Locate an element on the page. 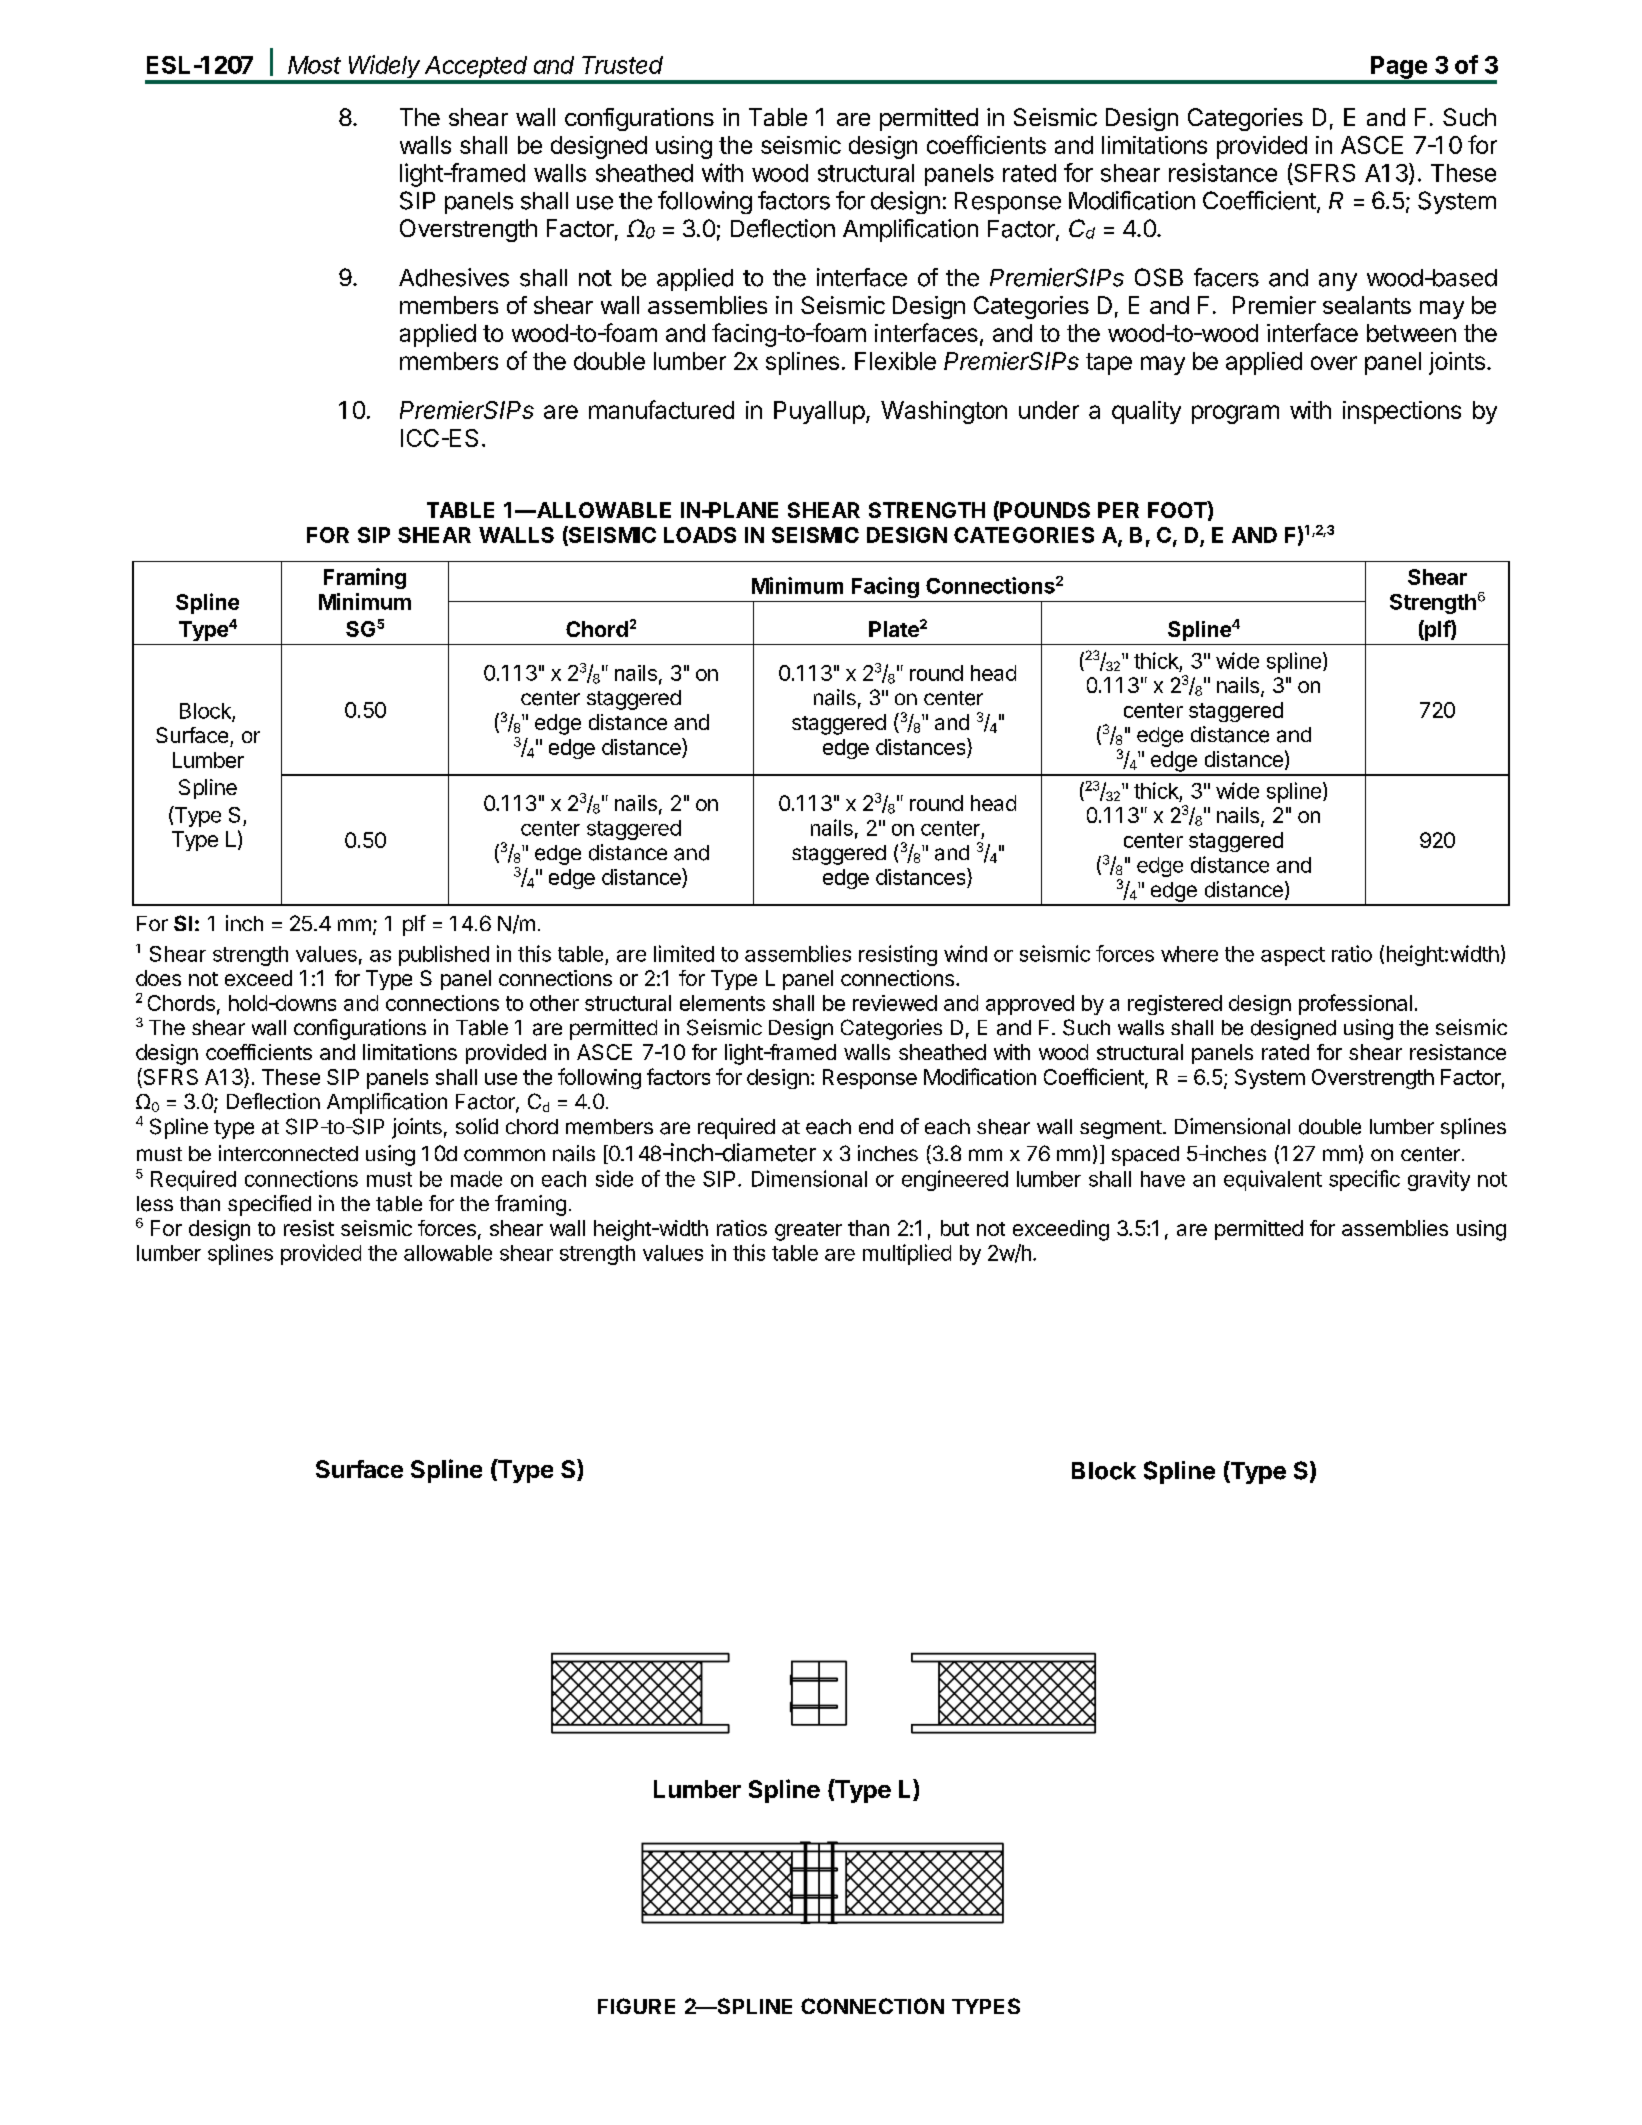  limited is located at coordinates (684, 953).
